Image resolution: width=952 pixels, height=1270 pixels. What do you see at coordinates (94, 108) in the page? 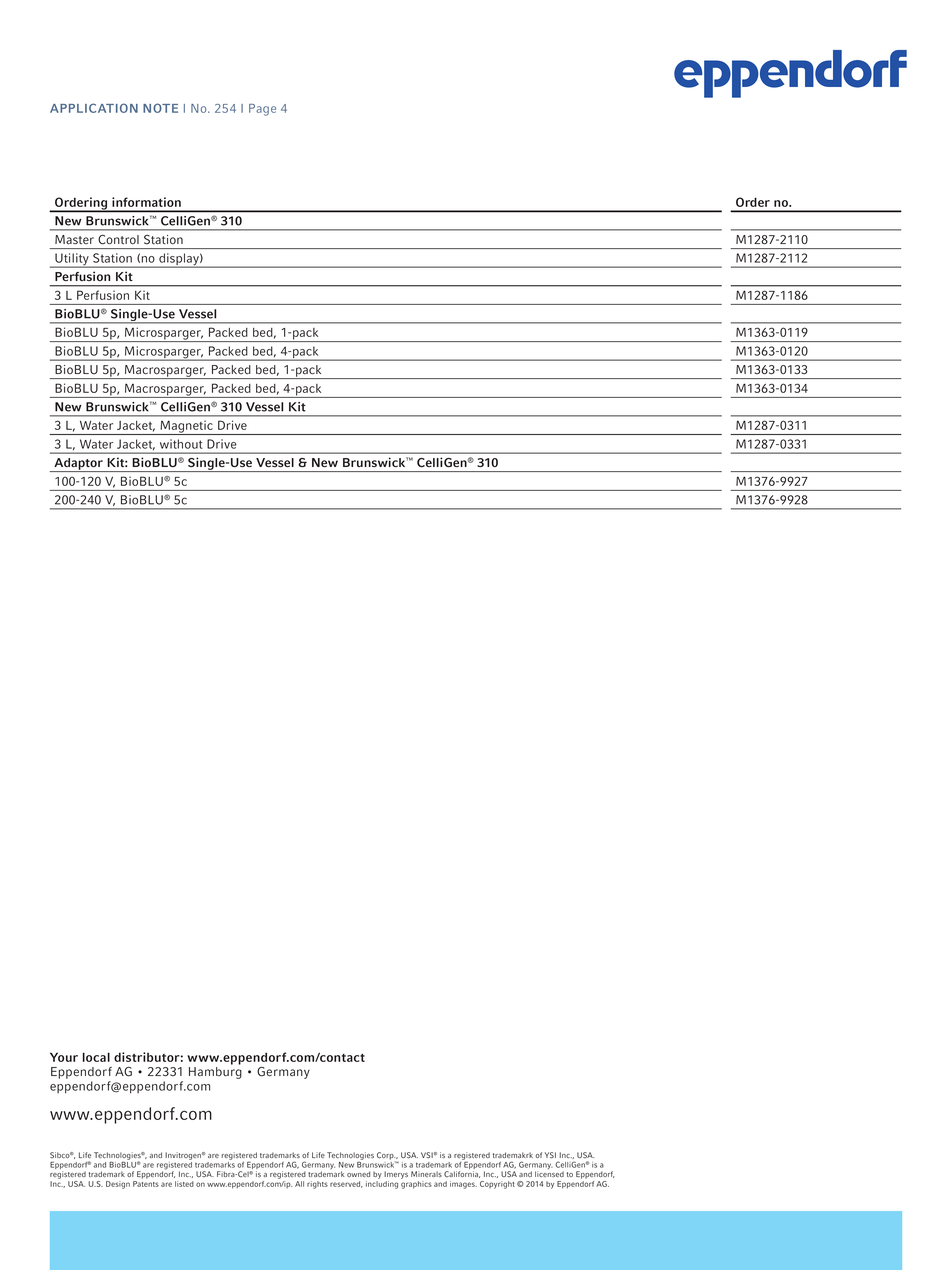
I see `APPLICATION` at bounding box center [94, 108].
